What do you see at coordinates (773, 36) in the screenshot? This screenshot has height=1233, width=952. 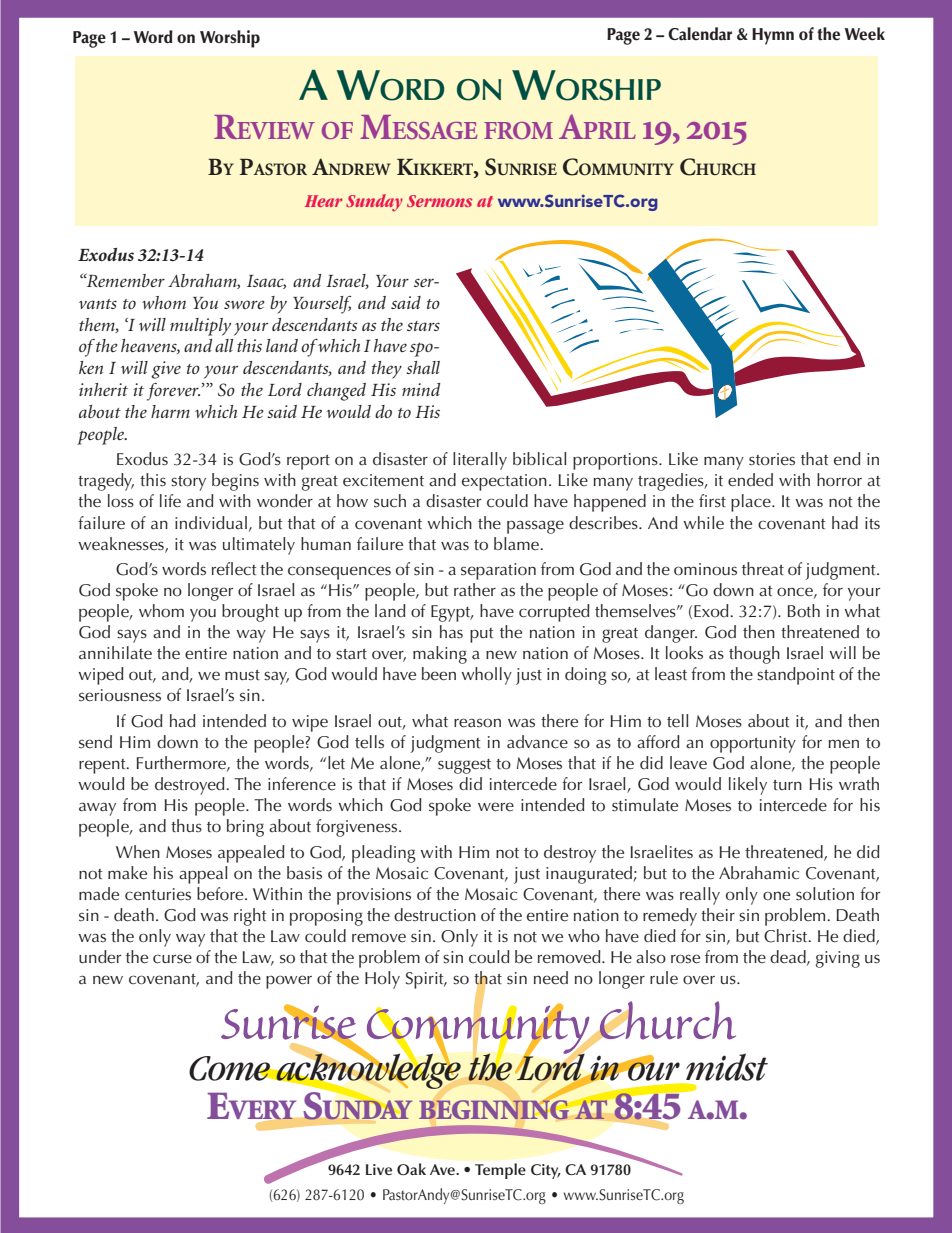 I see `Hymn` at bounding box center [773, 36].
